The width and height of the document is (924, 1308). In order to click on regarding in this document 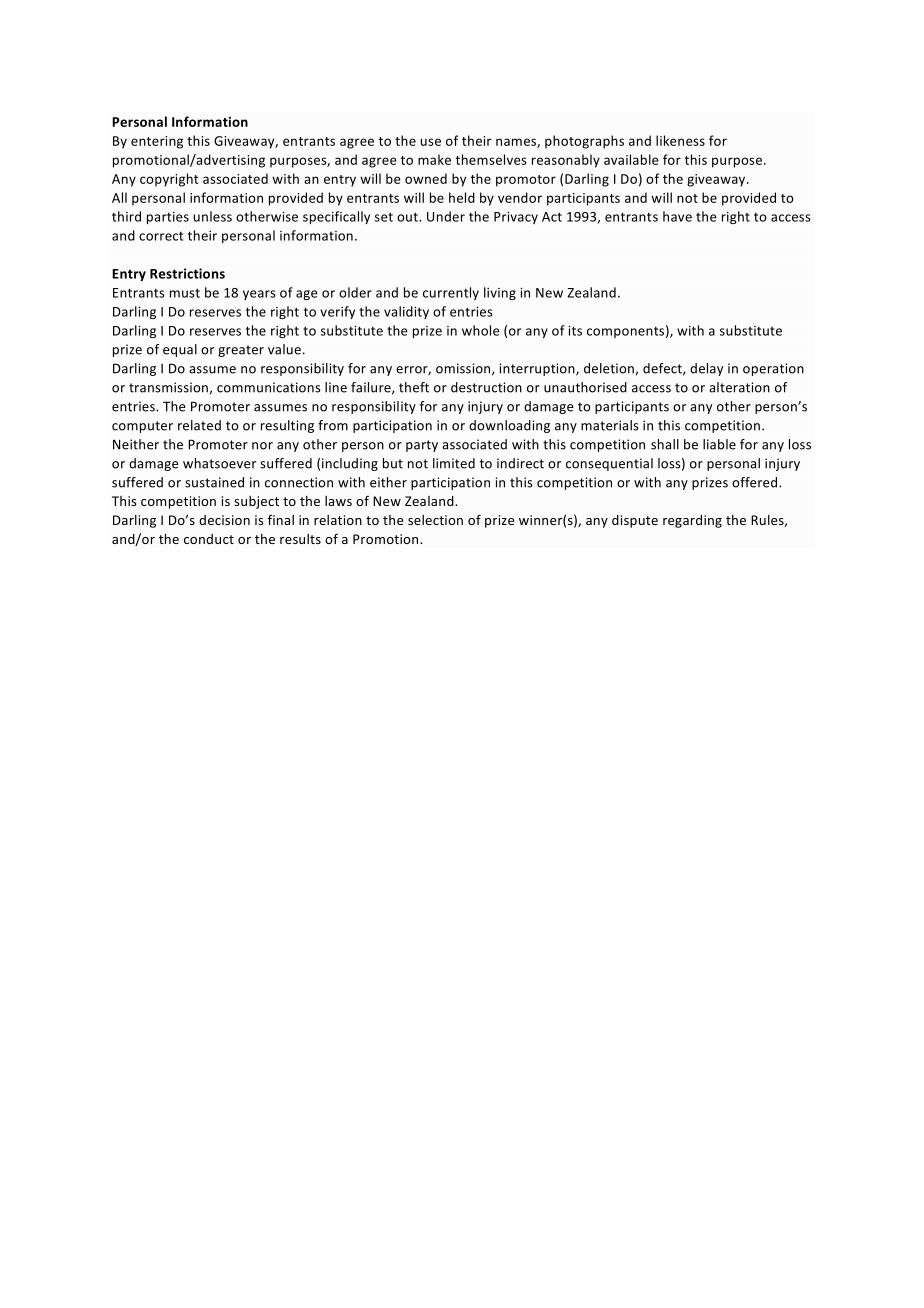, I will do `click(692, 521)`.
